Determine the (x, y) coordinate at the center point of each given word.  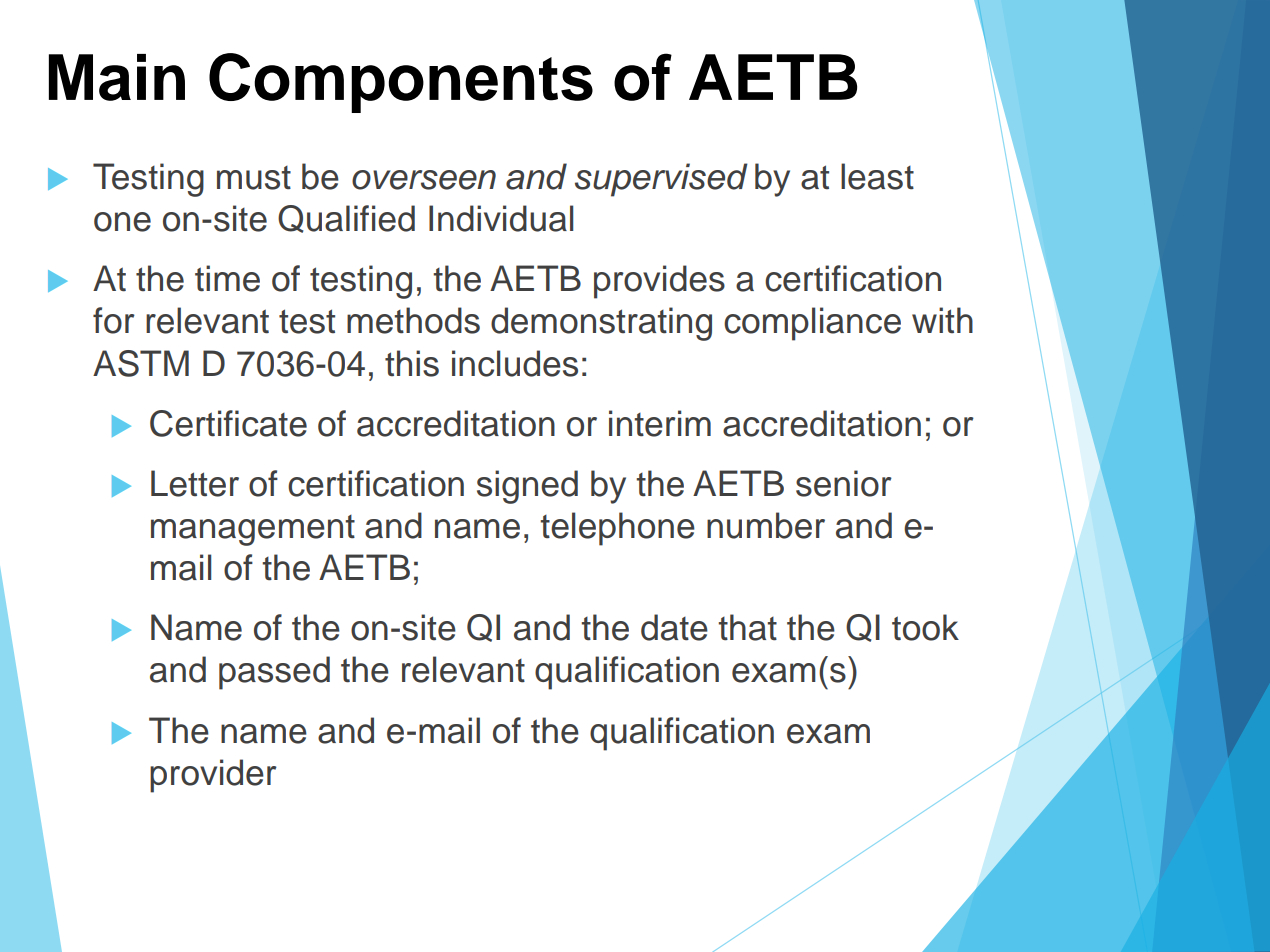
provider (213, 776)
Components (401, 83)
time (227, 278)
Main (117, 77)
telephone (617, 529)
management (253, 530)
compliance (812, 324)
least (877, 176)
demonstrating (601, 324)
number (766, 525)
